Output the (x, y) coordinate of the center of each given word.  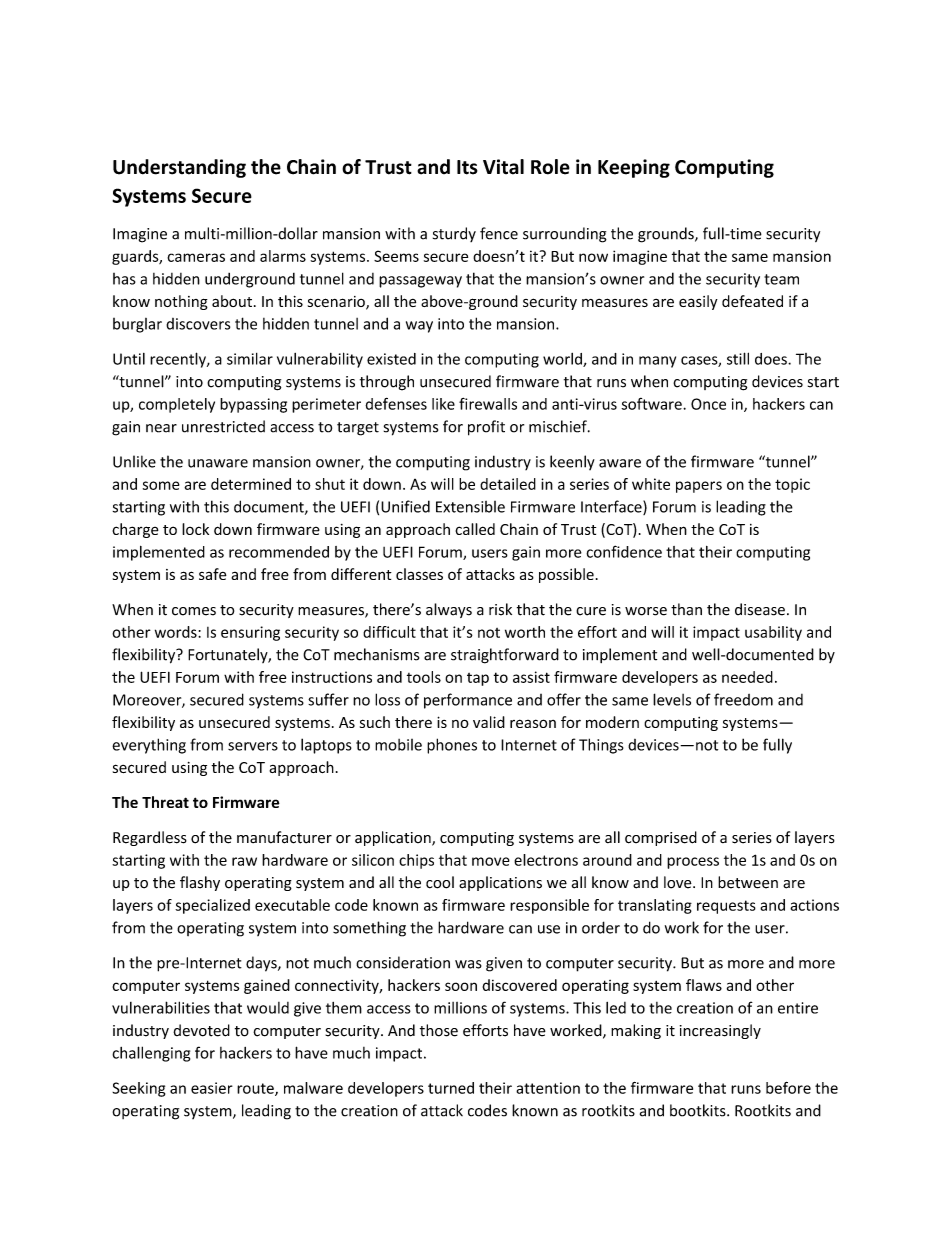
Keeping (634, 168)
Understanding (179, 168)
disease (760, 609)
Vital (503, 167)
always (449, 610)
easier (212, 1088)
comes (194, 611)
